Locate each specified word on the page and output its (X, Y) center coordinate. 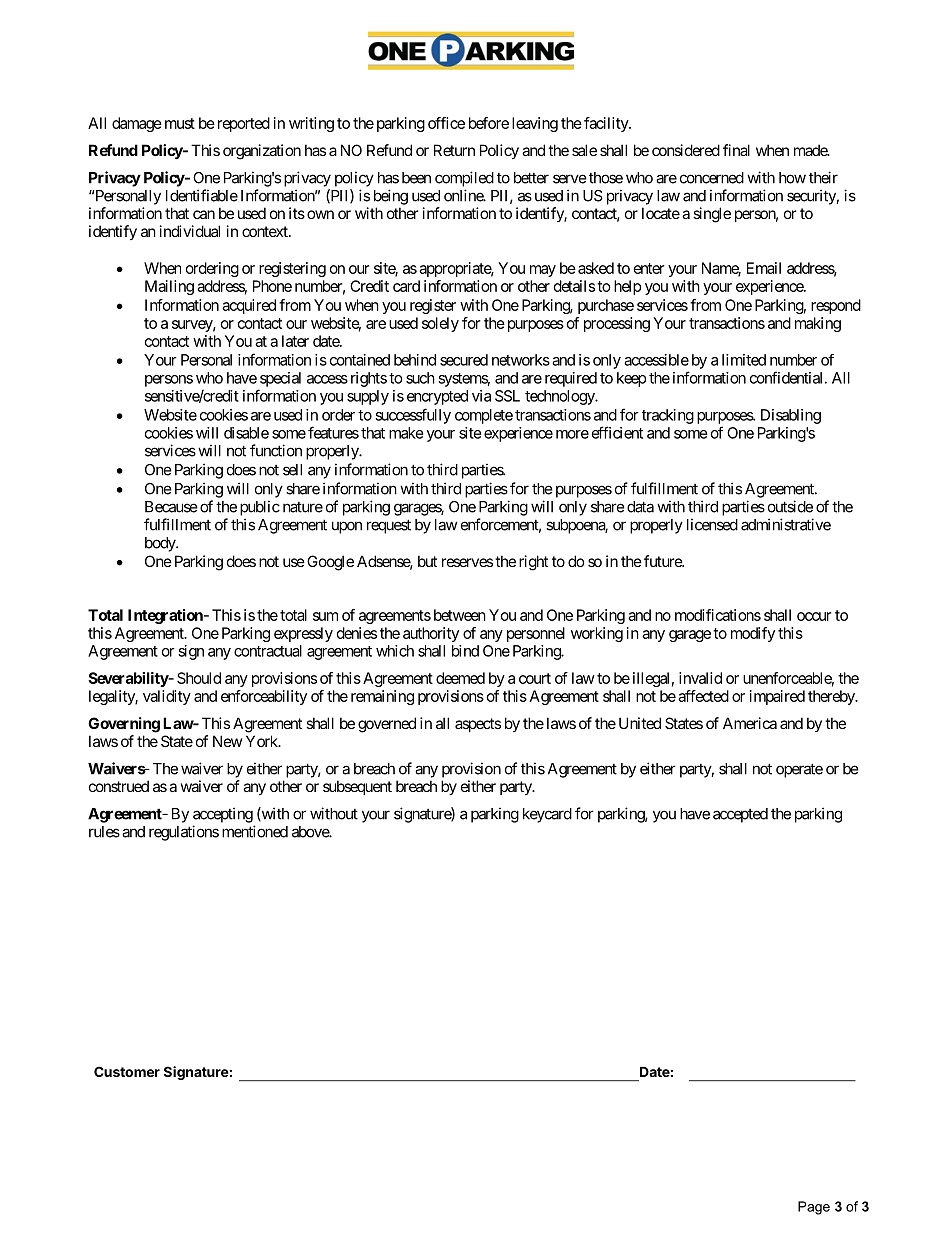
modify (753, 634)
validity (167, 697)
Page (814, 1208)
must (180, 123)
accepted (740, 815)
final (736, 150)
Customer (127, 1071)
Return (454, 150)
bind (465, 651)
